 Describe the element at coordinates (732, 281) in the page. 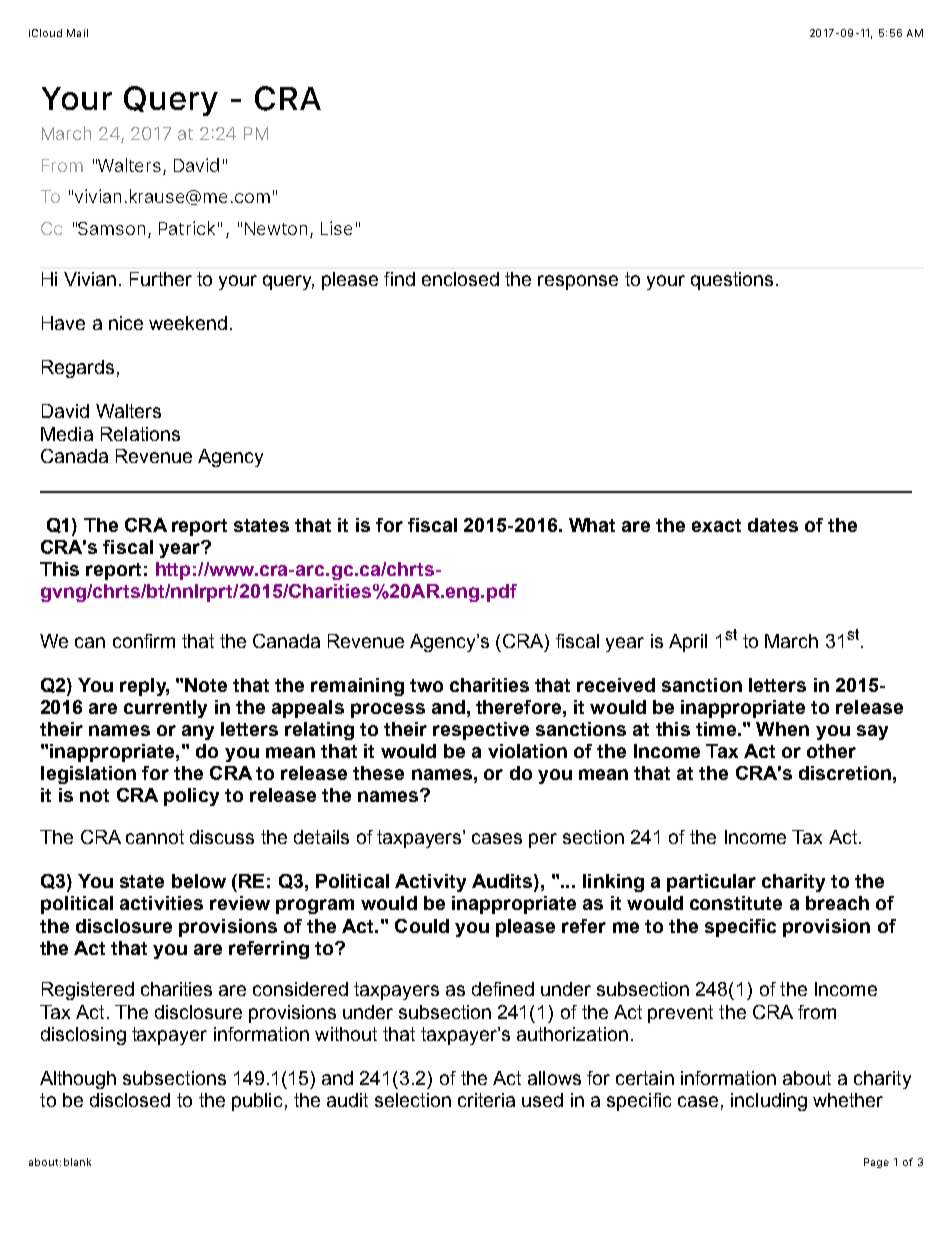

I see `questions` at that location.
